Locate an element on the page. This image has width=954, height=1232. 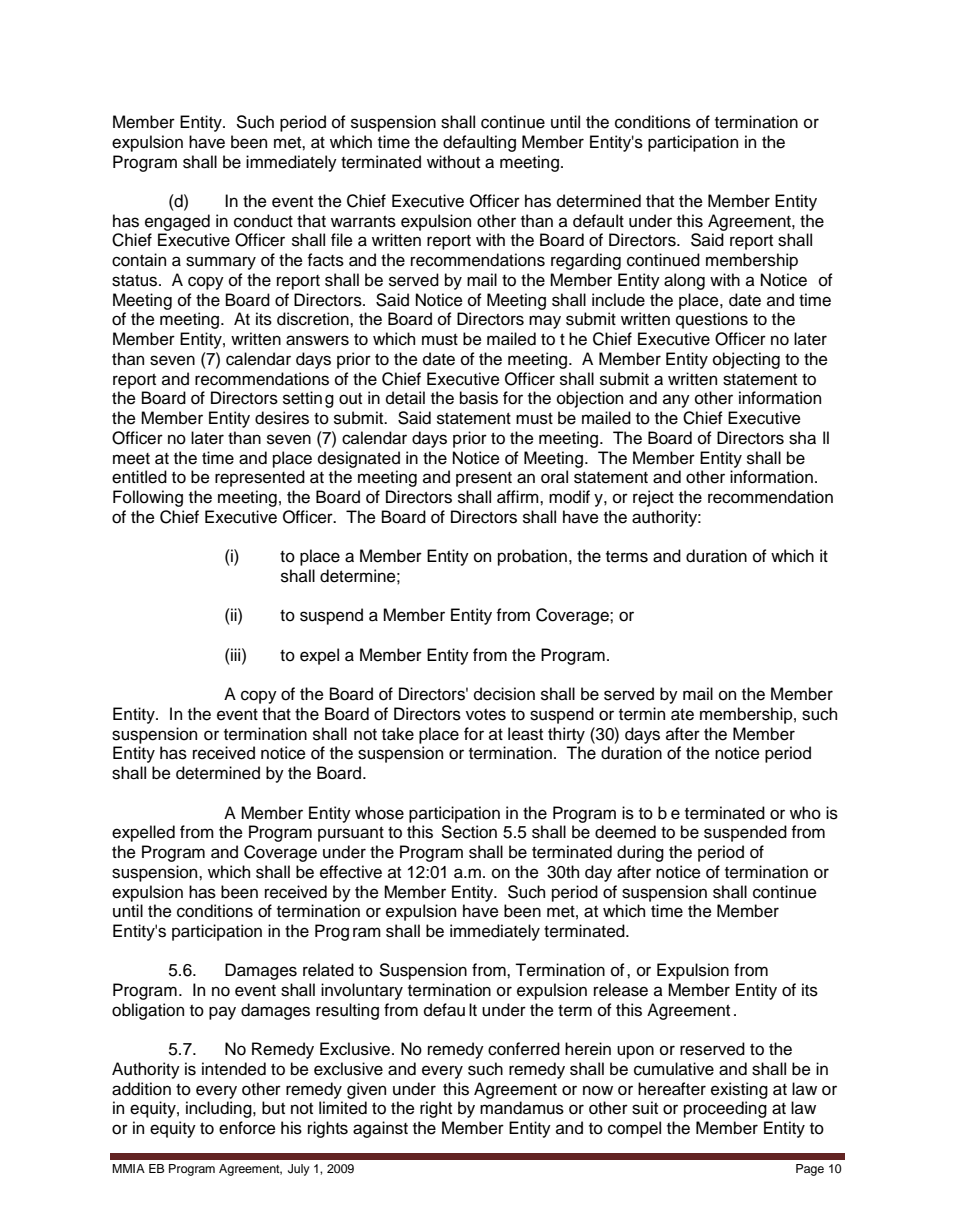
along is located at coordinates (684, 281).
